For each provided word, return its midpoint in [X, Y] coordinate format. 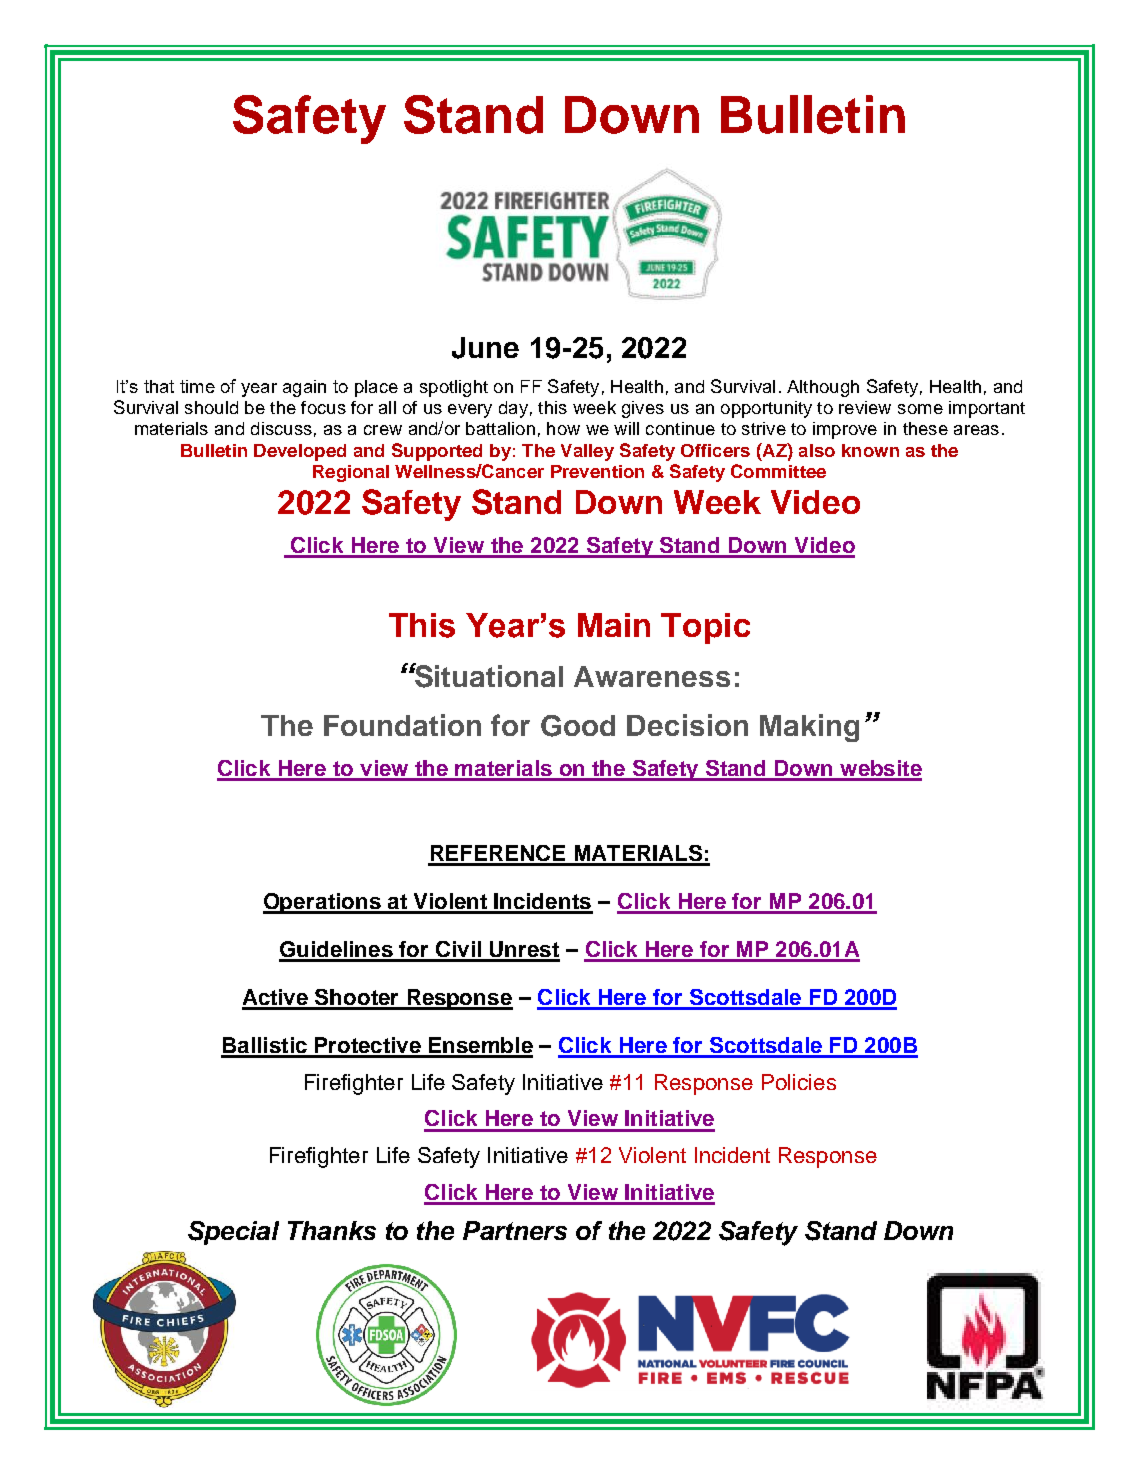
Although [823, 388]
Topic [705, 628]
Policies [799, 1082]
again [304, 388]
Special [233, 1233]
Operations [323, 903]
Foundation [402, 725]
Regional [351, 473]
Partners [515, 1230]
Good [578, 726]
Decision [687, 725]
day [513, 409]
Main [614, 625]
